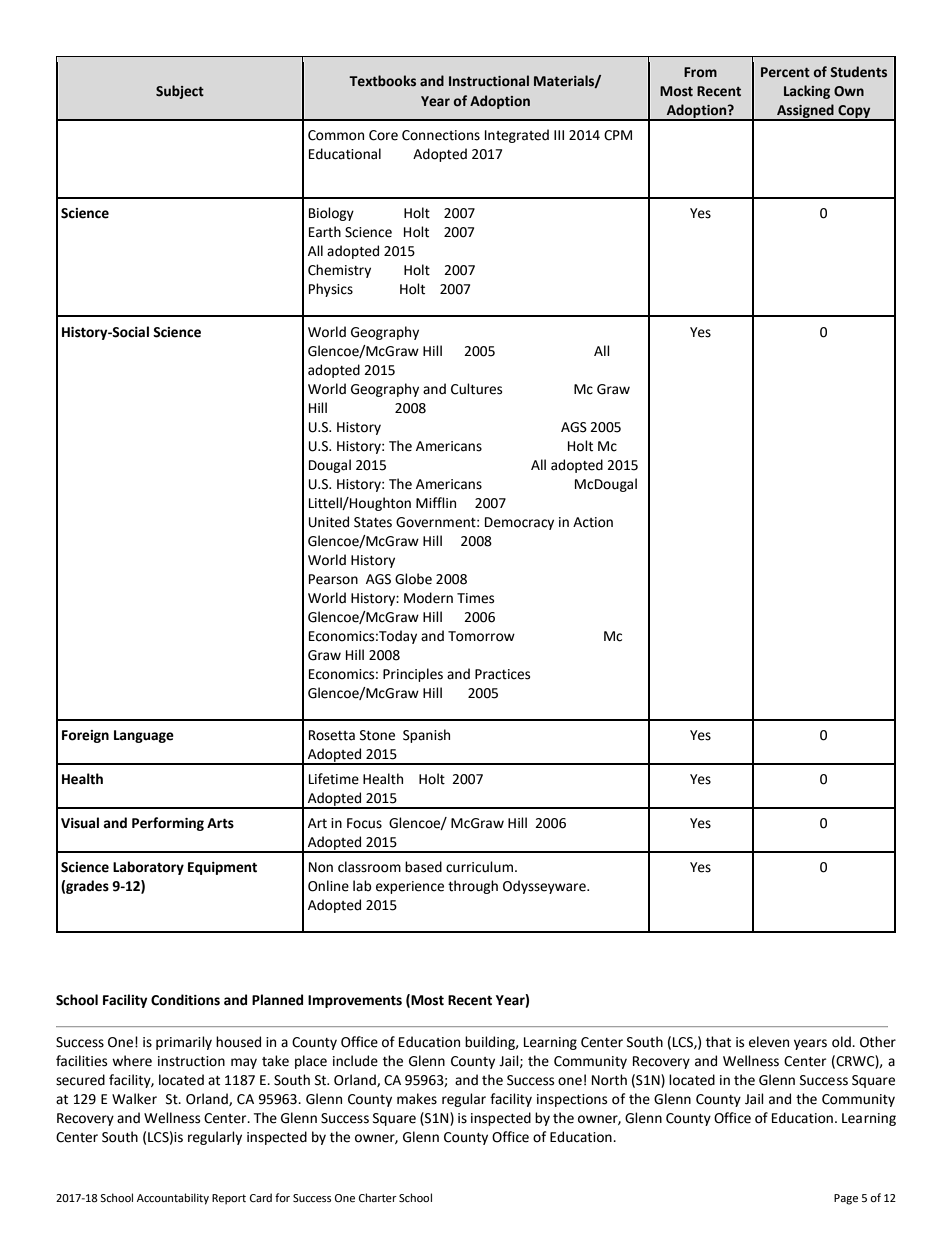 This document has height=1233, width=952. What do you see at coordinates (378, 1197) in the document?
I see `Charter` at bounding box center [378, 1197].
